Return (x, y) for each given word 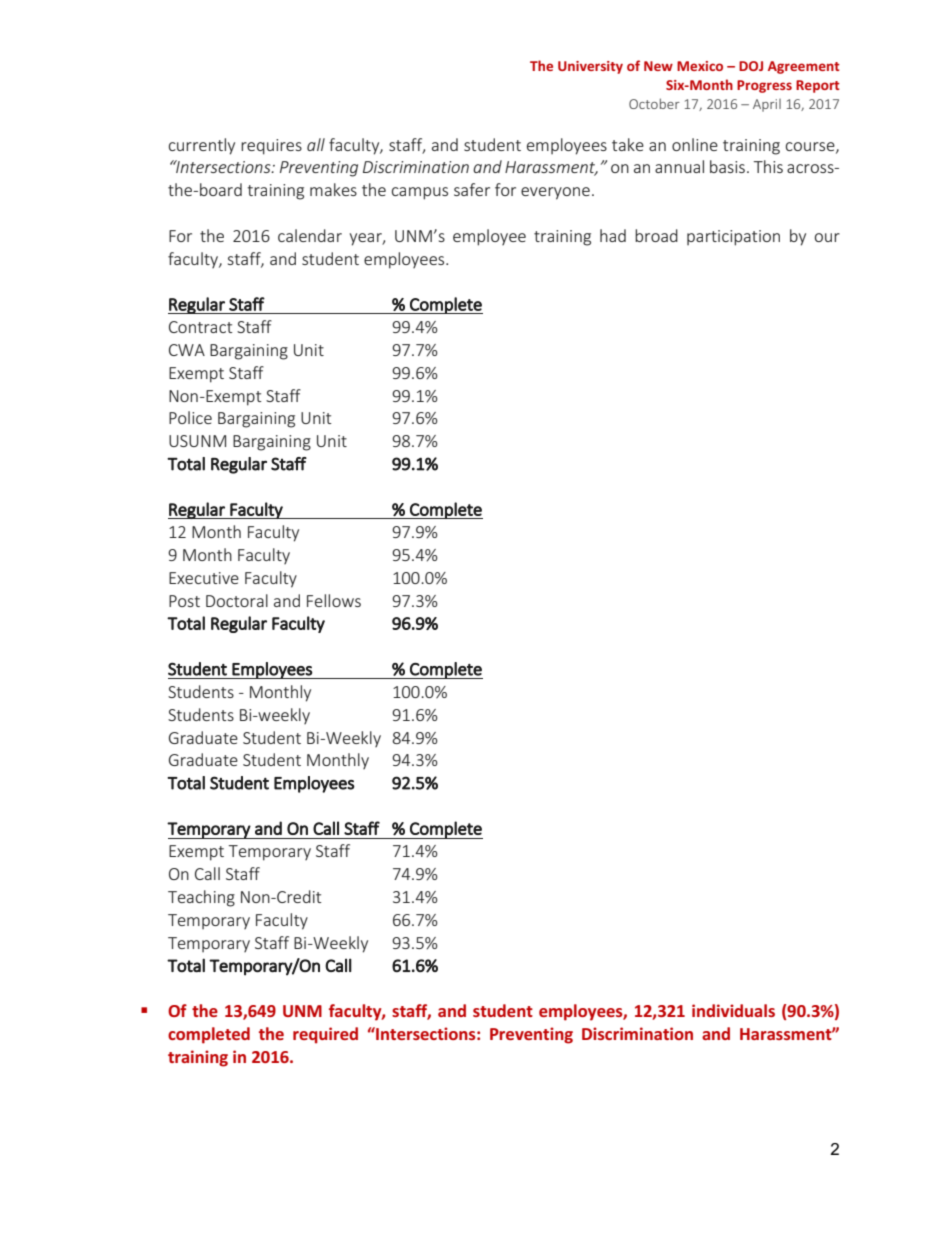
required (325, 1035)
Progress (764, 86)
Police (190, 417)
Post (184, 601)
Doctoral (237, 600)
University (590, 67)
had (613, 235)
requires (271, 147)
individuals (733, 1010)
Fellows (334, 600)
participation (733, 238)
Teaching (201, 898)
